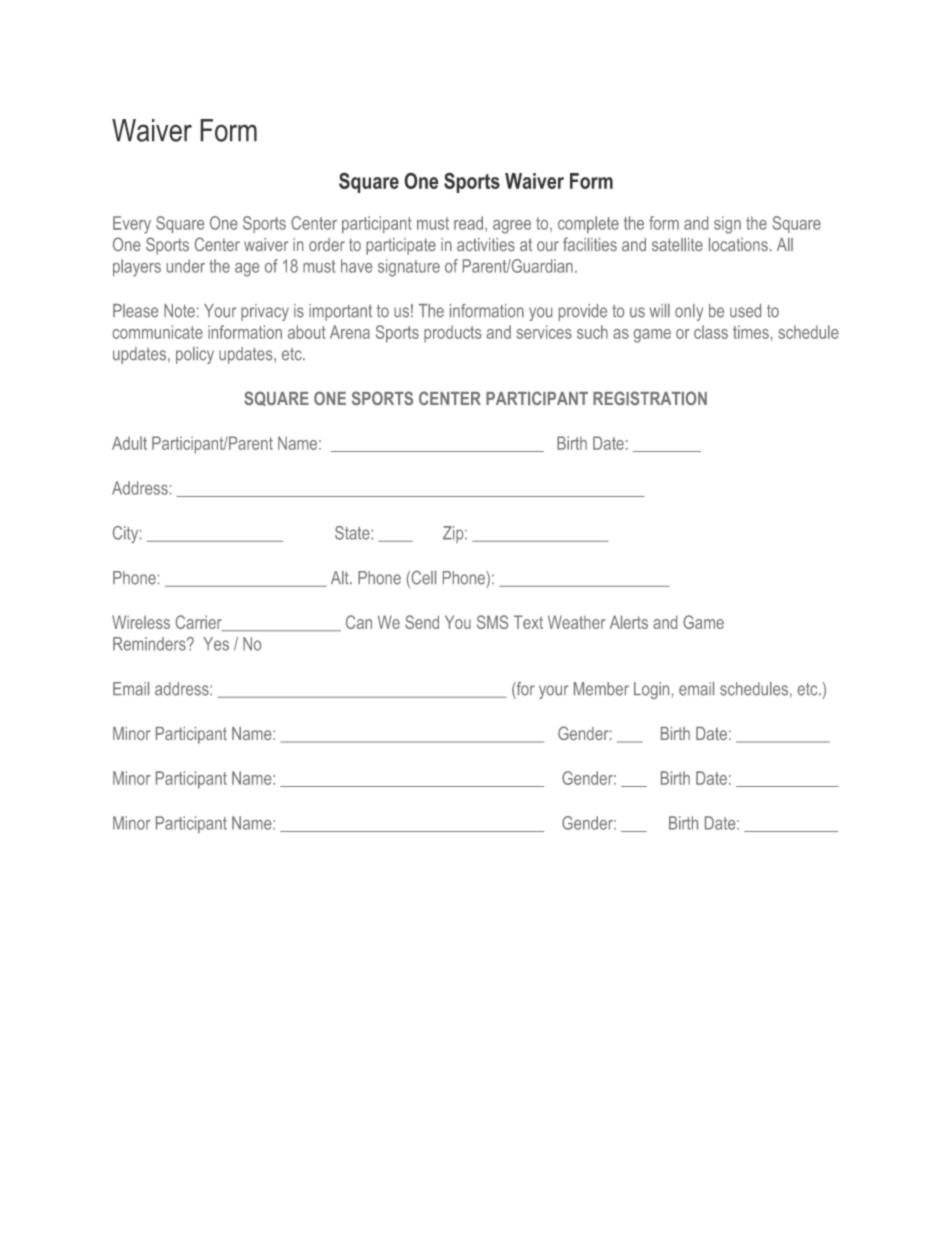  What do you see at coordinates (195, 355) in the screenshot?
I see `policy` at bounding box center [195, 355].
